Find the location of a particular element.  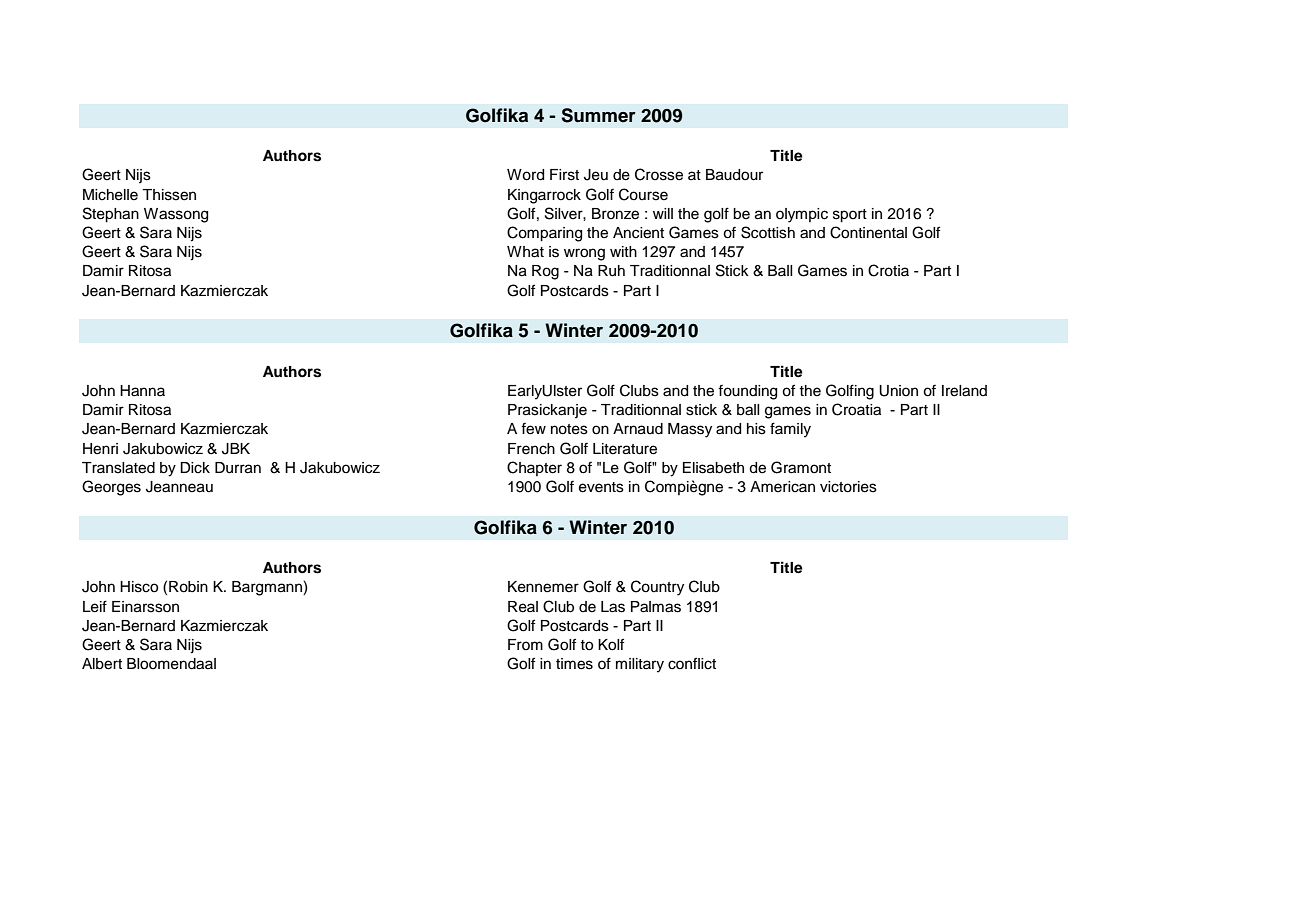

Michelle is located at coordinates (110, 195).
